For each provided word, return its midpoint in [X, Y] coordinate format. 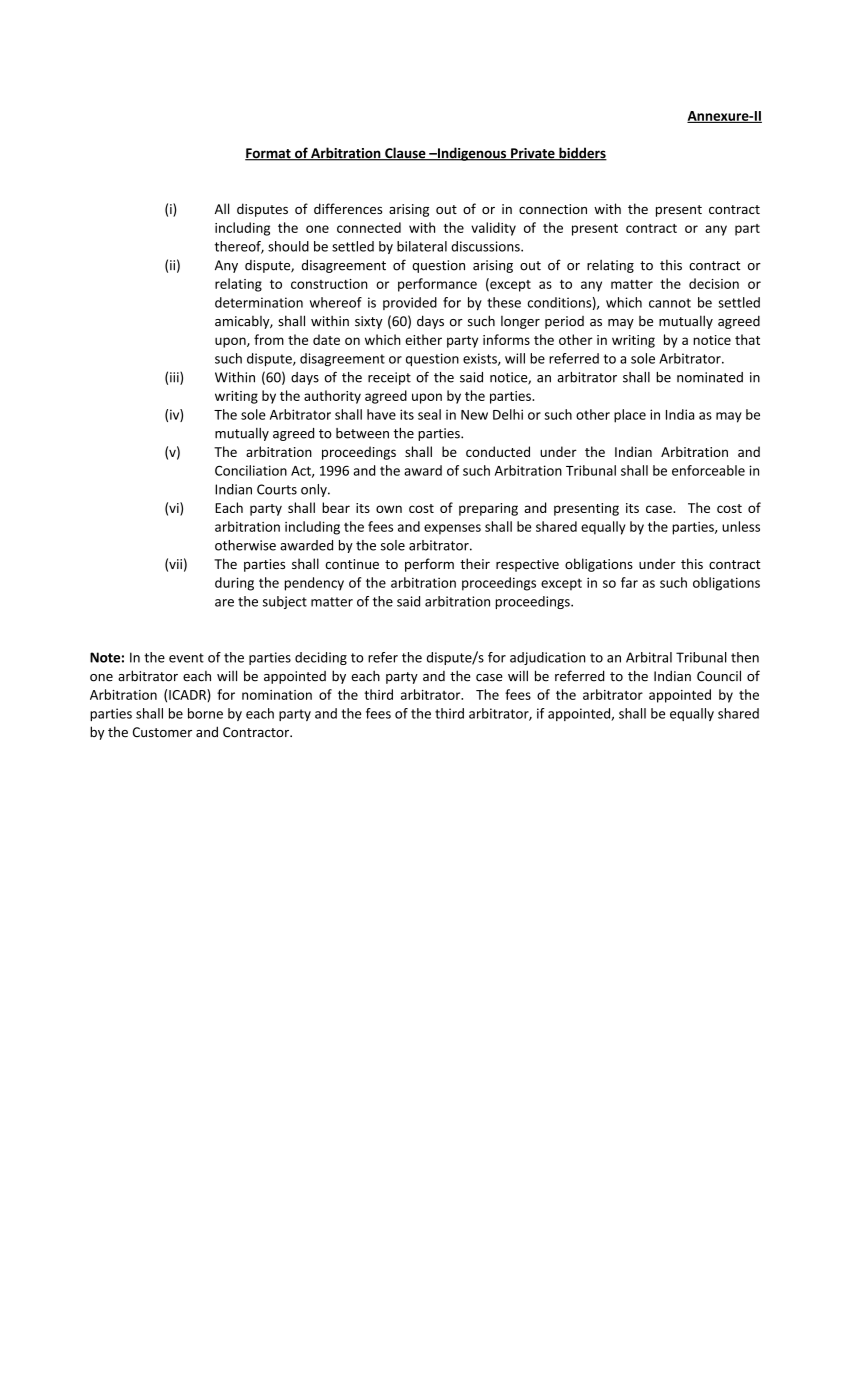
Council [719, 676]
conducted [498, 451]
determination [259, 302]
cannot [670, 303]
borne [205, 713]
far [629, 582]
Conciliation [251, 470]
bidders [582, 154]
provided [410, 303]
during [234, 584]
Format [269, 154]
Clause [405, 154]
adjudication [548, 658]
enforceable [708, 470]
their [475, 563]
